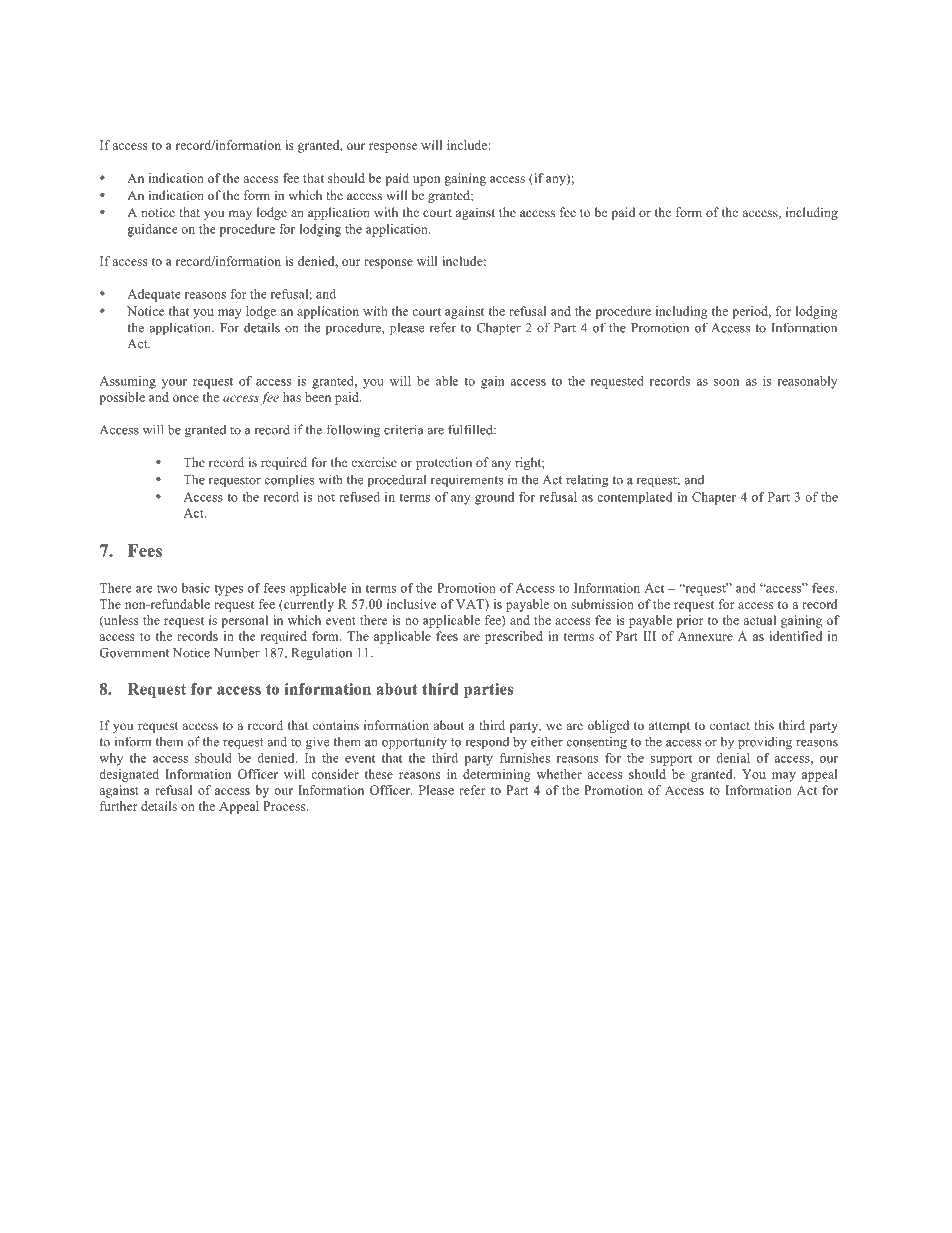 Image resolution: width=952 pixels, height=1233 pixels. What do you see at coordinates (634, 498) in the screenshot?
I see `contemplated` at bounding box center [634, 498].
